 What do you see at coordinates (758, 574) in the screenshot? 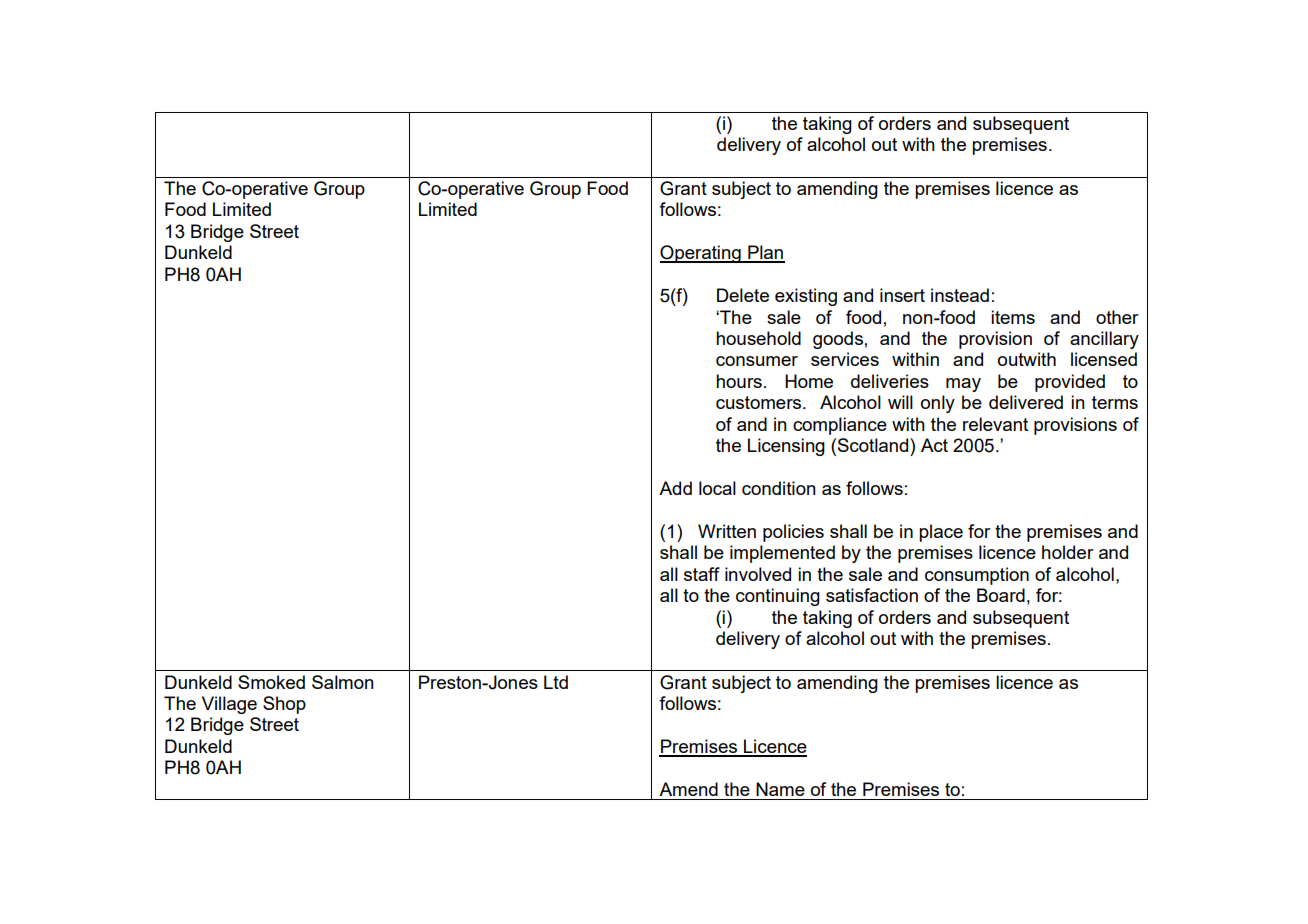
I see `involved` at bounding box center [758, 574].
